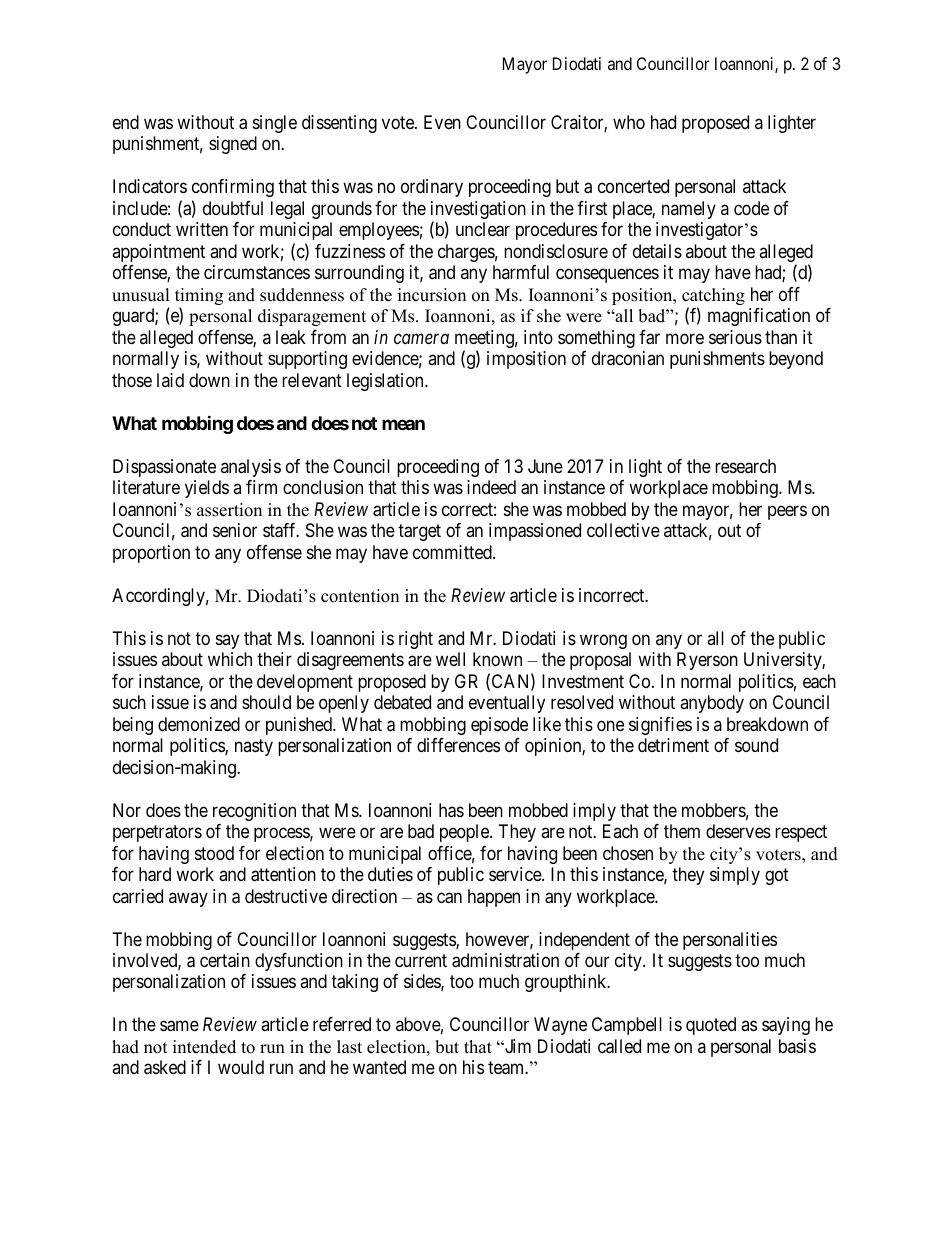  What do you see at coordinates (233, 145) in the screenshot?
I see `signed` at bounding box center [233, 145].
